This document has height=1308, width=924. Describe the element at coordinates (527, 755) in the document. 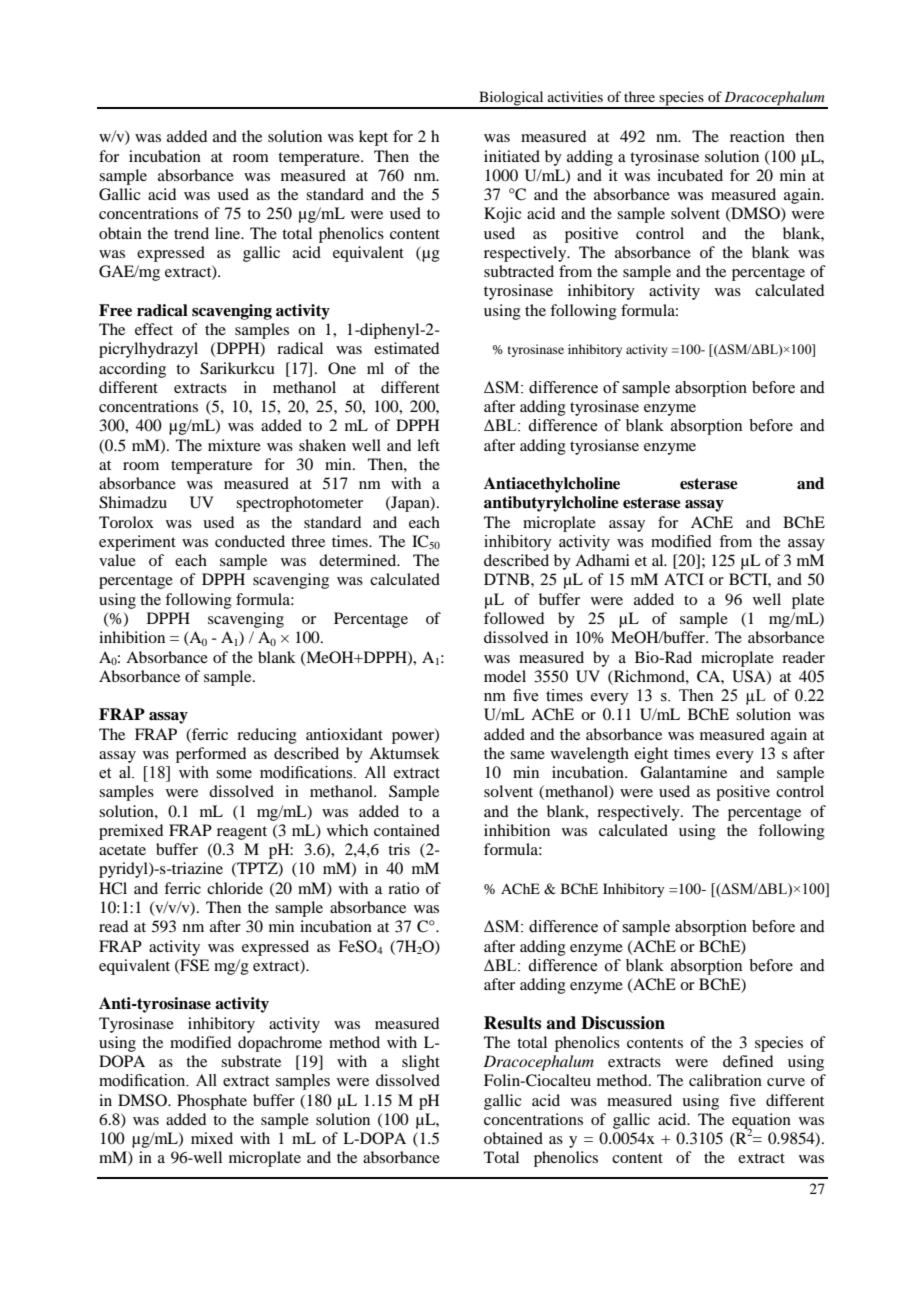

I see `same` at that location.
